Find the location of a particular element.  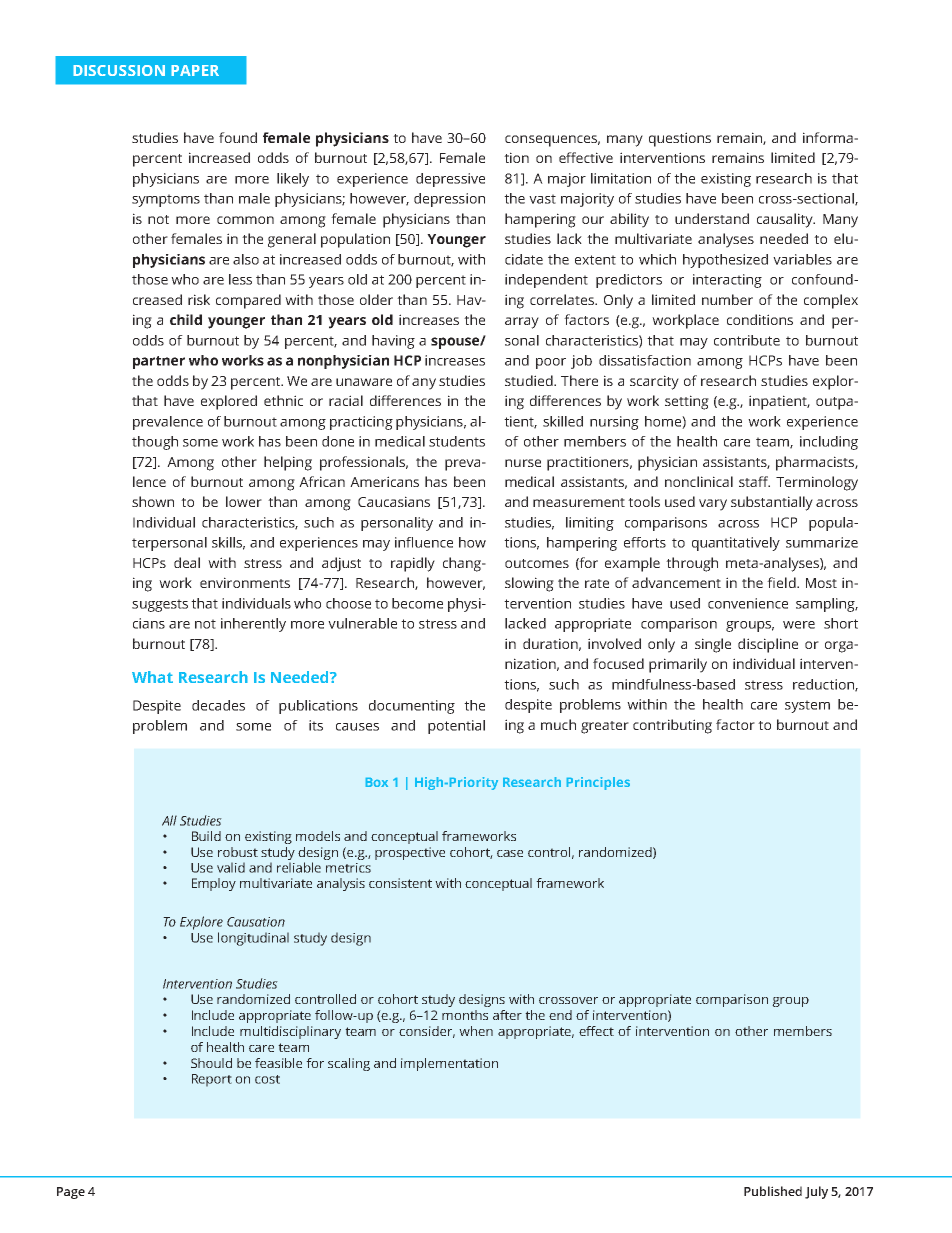

scaling is located at coordinates (349, 1064).
